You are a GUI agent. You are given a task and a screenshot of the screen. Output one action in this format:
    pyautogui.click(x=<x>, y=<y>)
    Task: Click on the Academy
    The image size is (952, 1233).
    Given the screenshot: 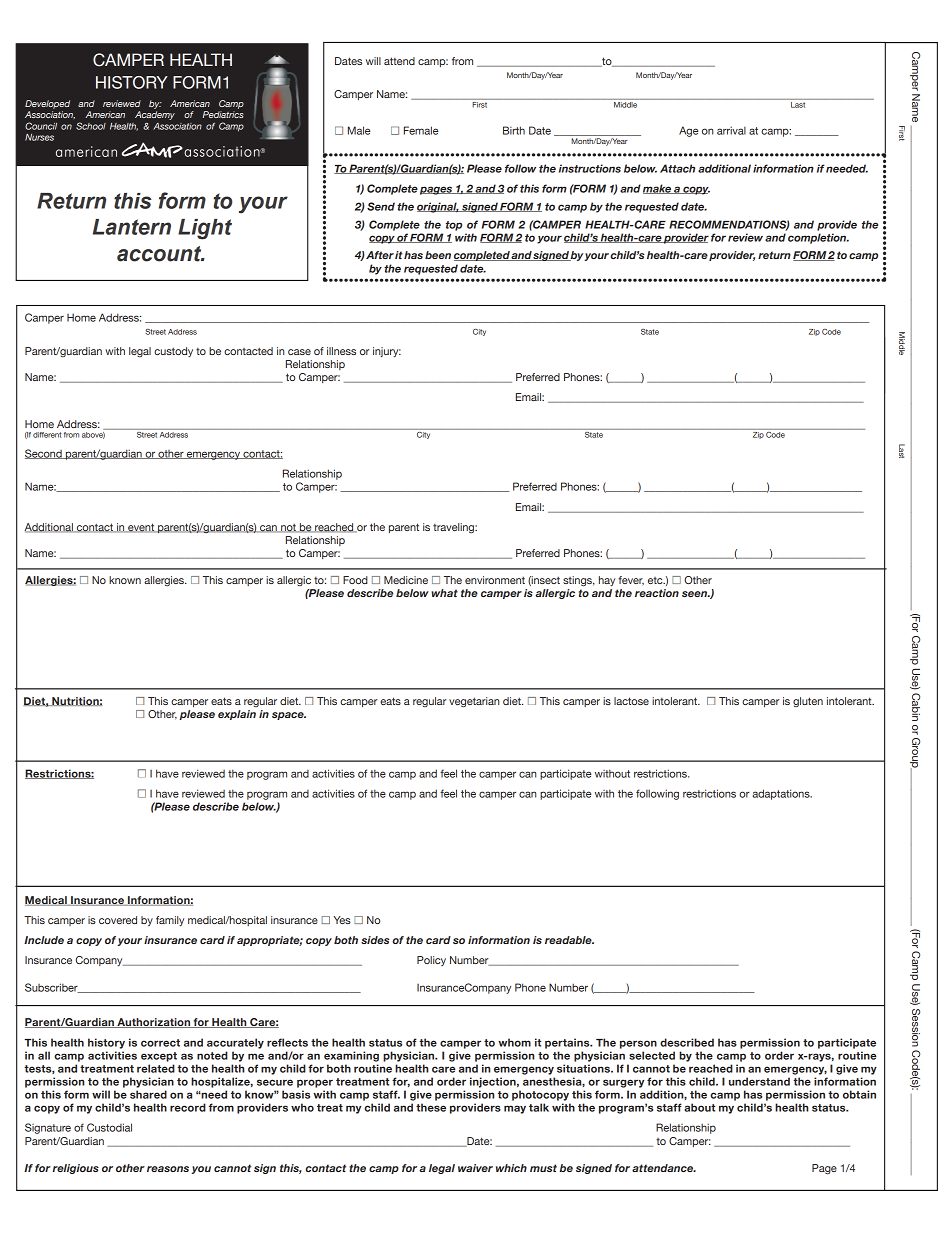 What is the action you would take?
    pyautogui.click(x=155, y=115)
